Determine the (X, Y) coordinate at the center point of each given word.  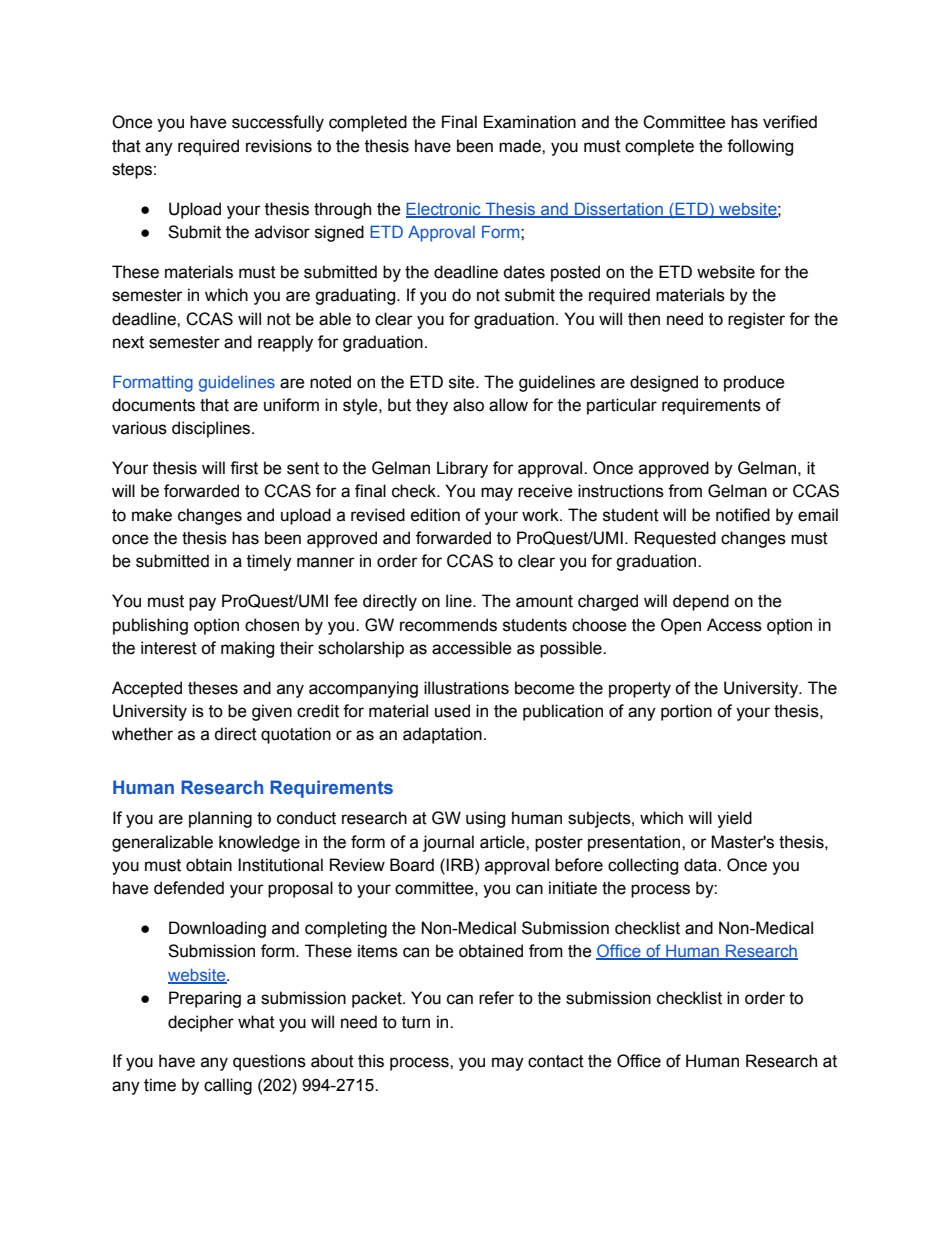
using (485, 819)
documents (153, 405)
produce (754, 383)
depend (701, 602)
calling (228, 1086)
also (468, 405)
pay (202, 604)
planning (220, 819)
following (760, 147)
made (521, 146)
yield (734, 819)
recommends (448, 625)
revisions (279, 146)
